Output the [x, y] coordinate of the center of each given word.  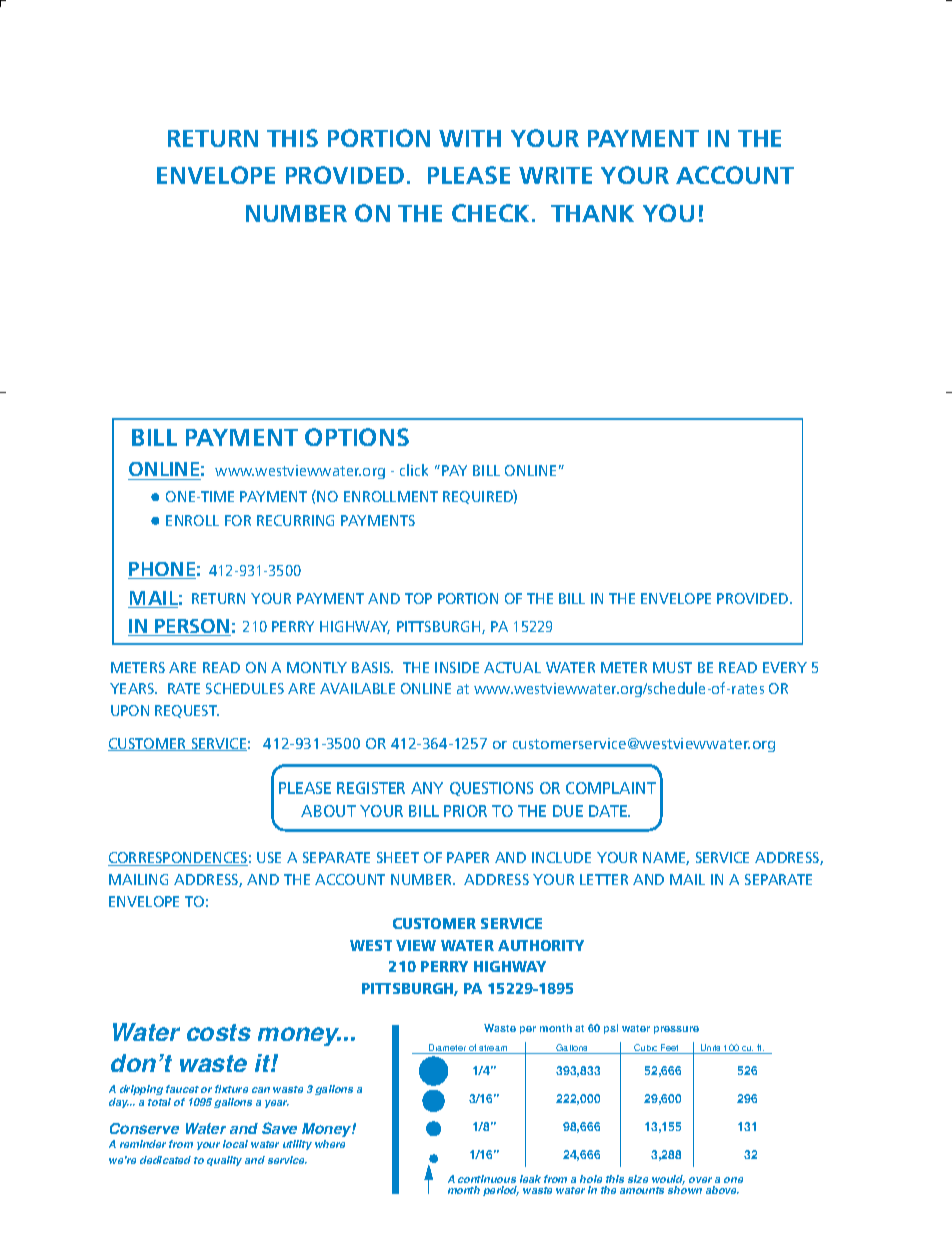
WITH [470, 138]
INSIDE [457, 667]
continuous [487, 1181]
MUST [672, 667]
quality [224, 1161]
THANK [592, 213]
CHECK [492, 213]
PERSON [192, 627]
